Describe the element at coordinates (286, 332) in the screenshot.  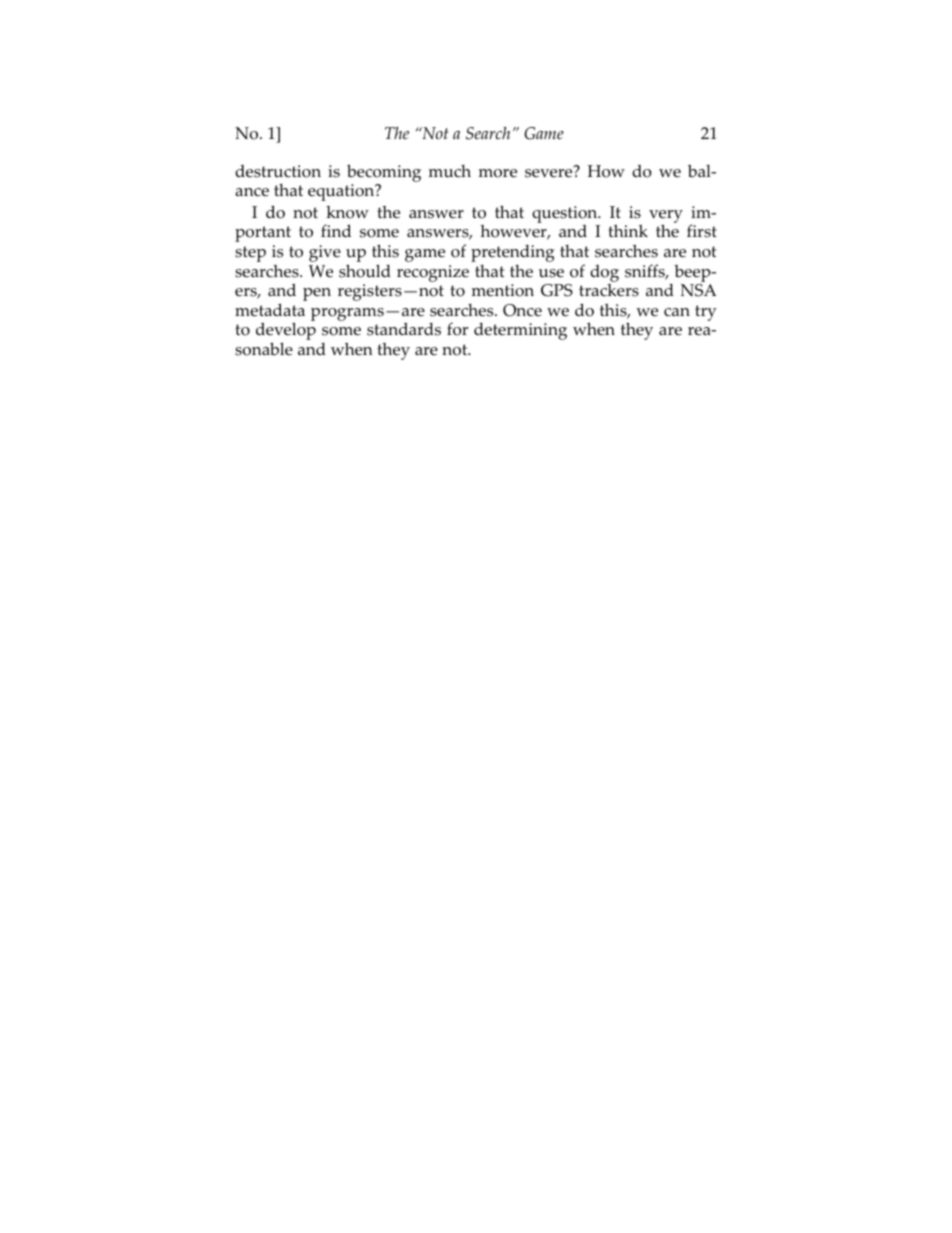
I see `develop` at that location.
